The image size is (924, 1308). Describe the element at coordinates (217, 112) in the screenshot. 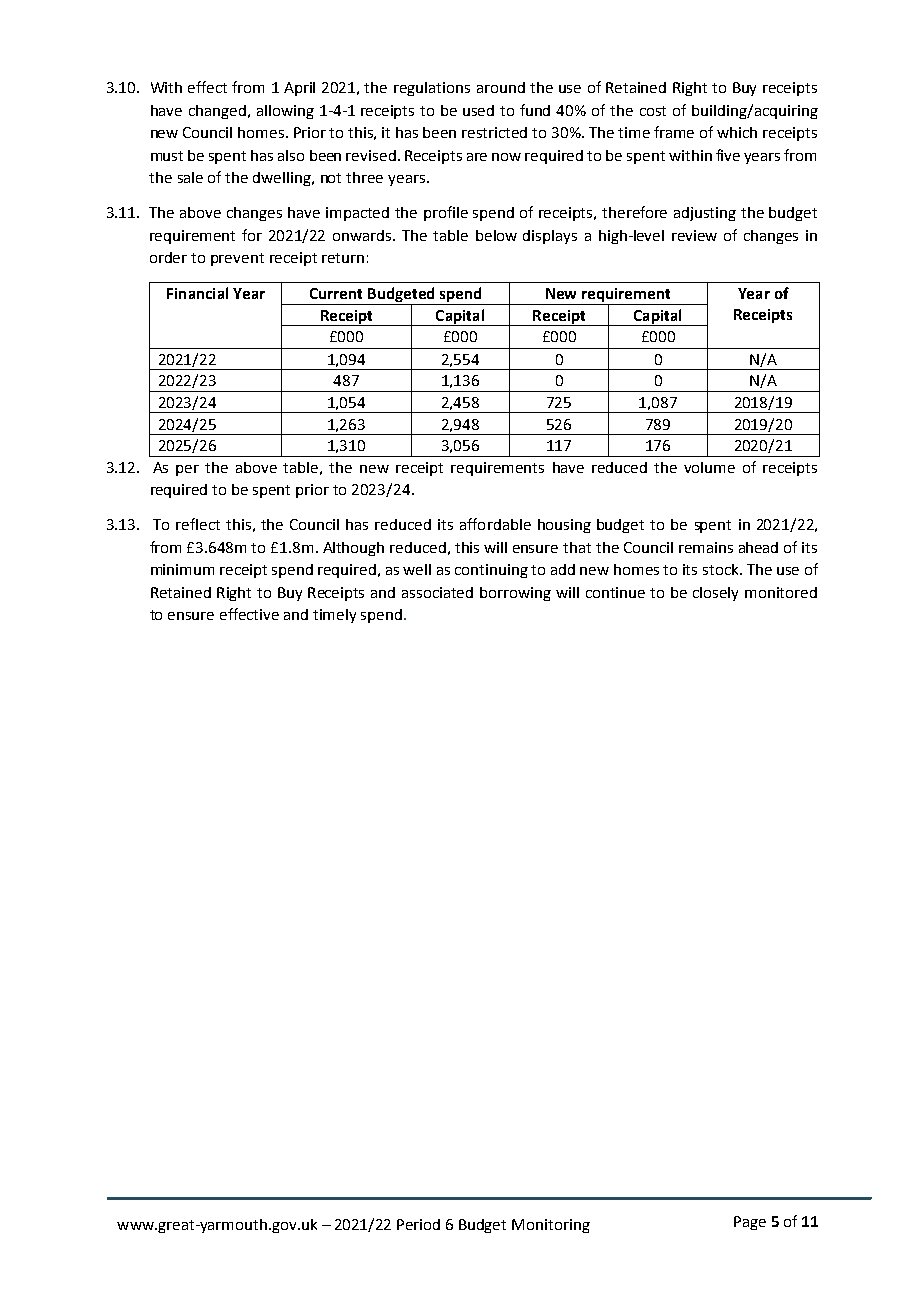

I see `changed` at that location.
